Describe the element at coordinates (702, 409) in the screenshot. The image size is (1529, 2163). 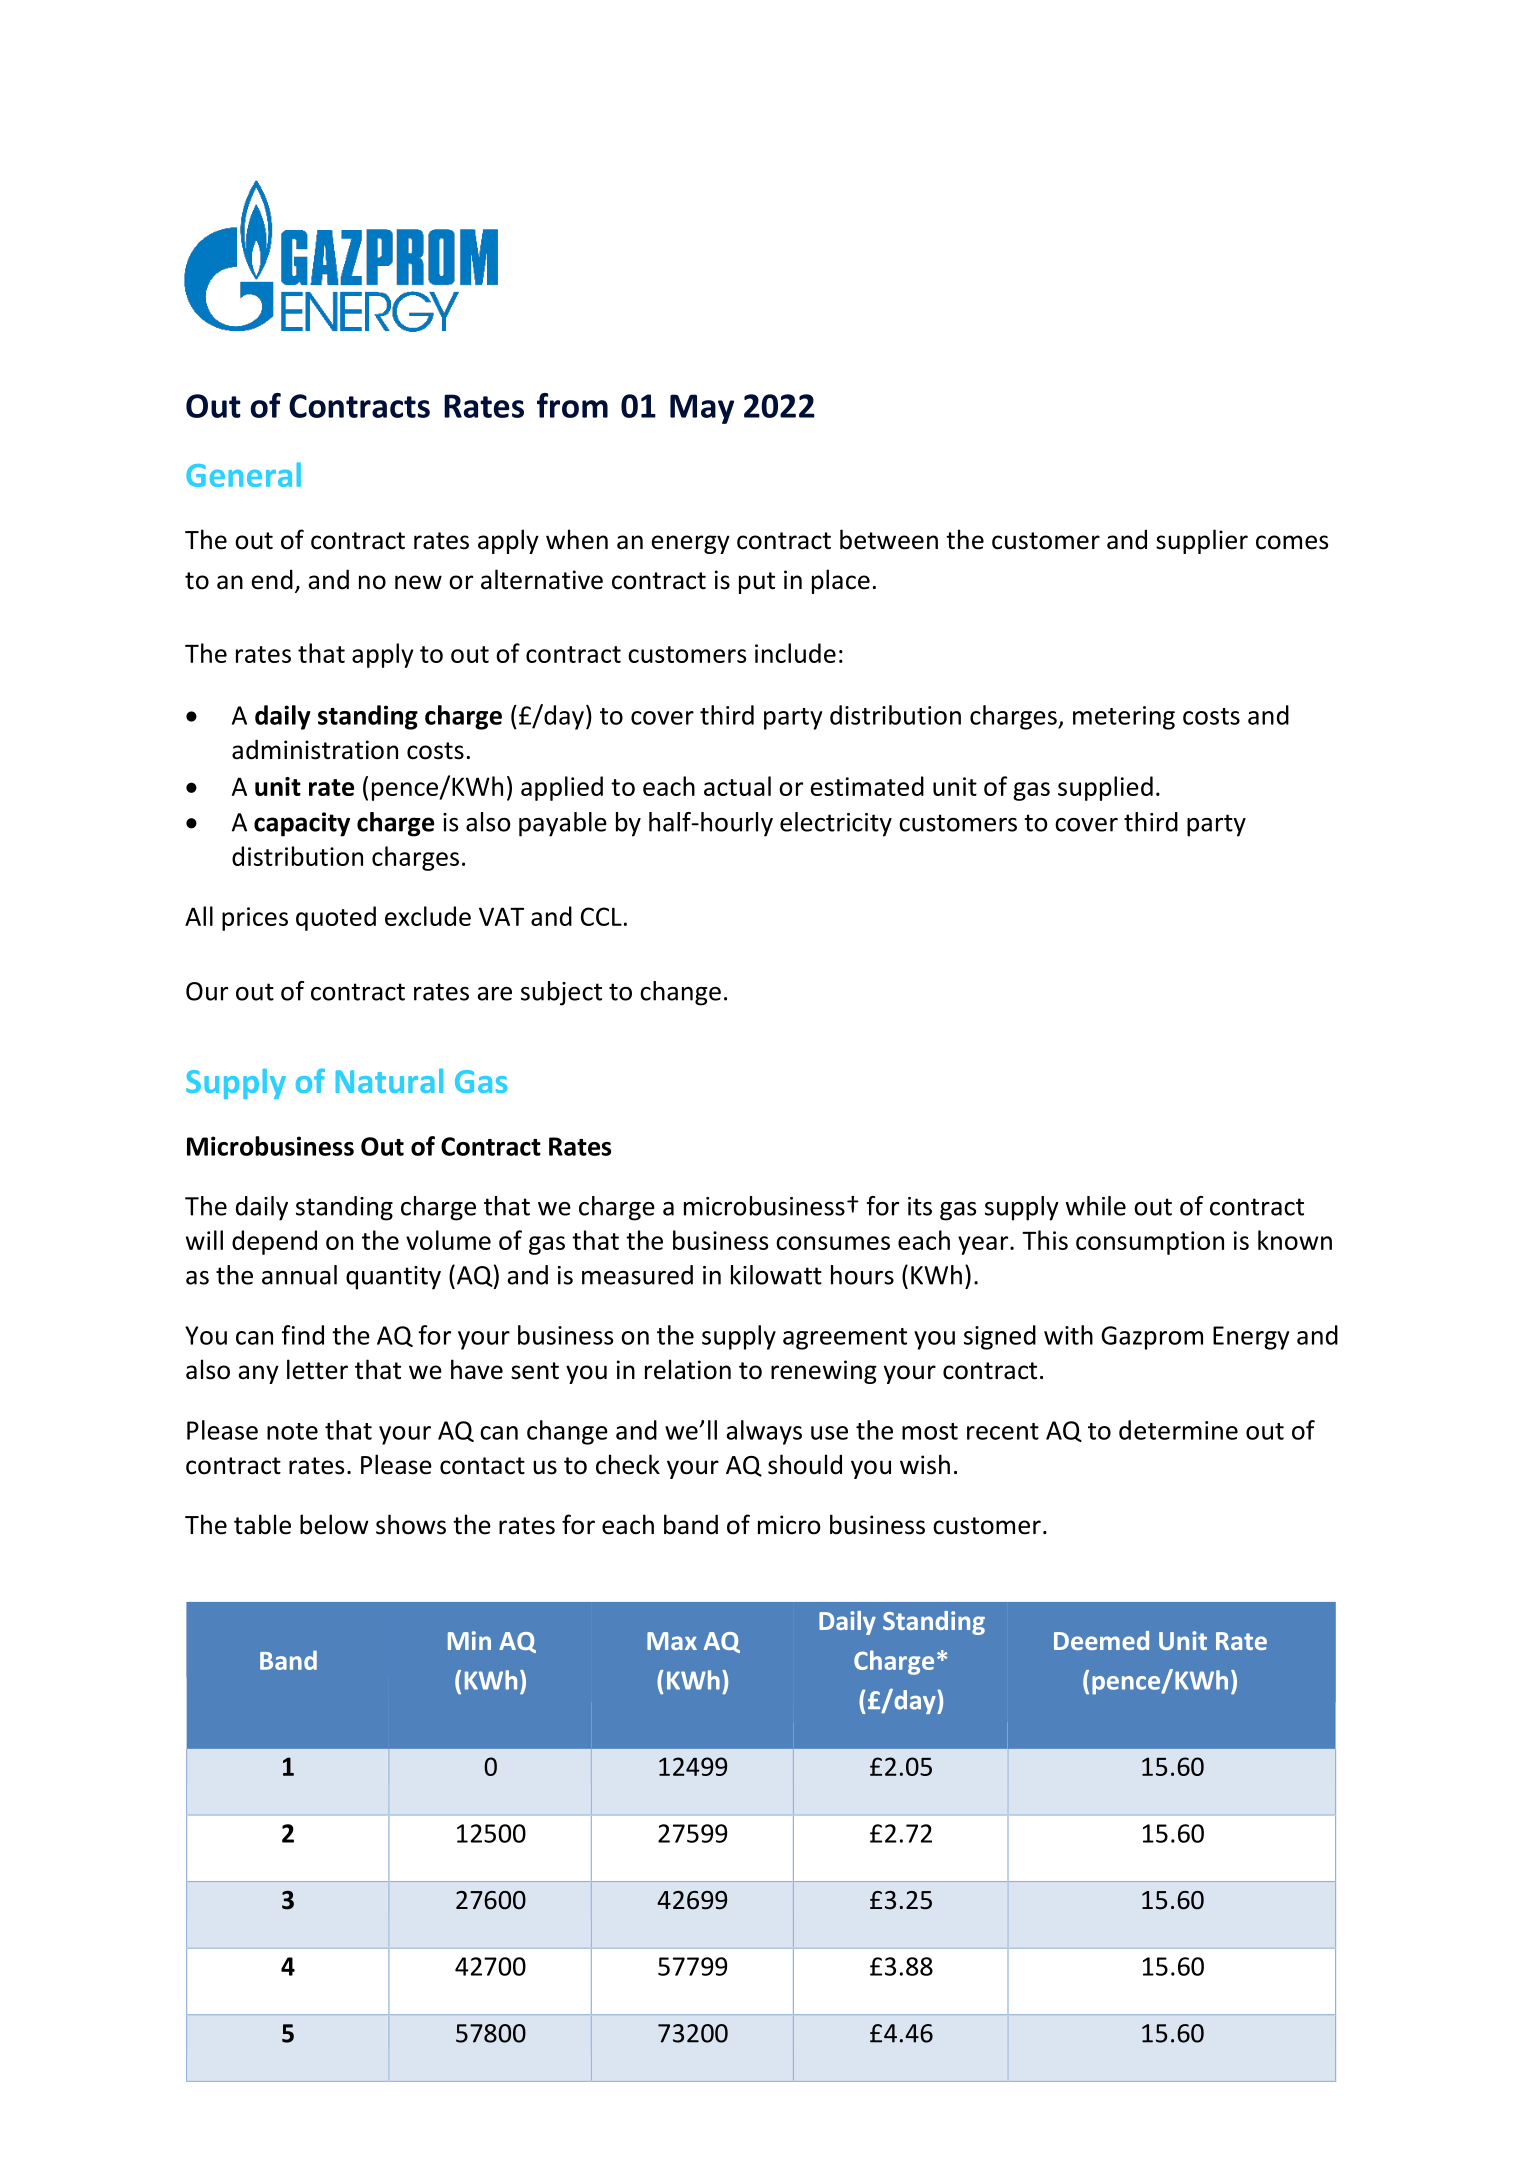
I see `May` at that location.
